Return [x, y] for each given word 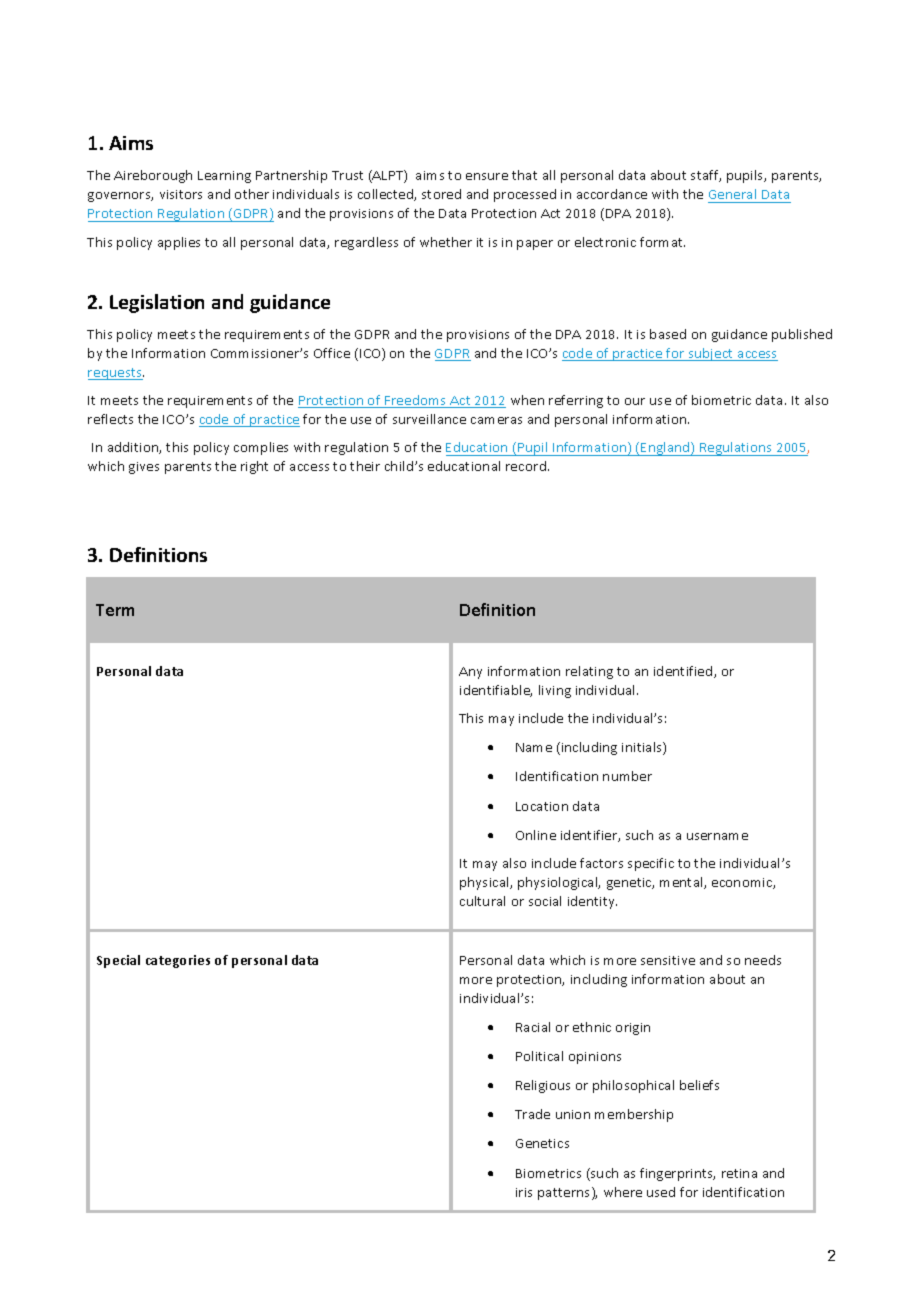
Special [118, 961]
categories [178, 961]
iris [524, 1192]
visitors [181, 194]
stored [441, 194]
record [527, 466]
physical [485, 883]
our [635, 401]
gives [144, 468]
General [732, 194]
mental [682, 883]
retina [739, 1173]
